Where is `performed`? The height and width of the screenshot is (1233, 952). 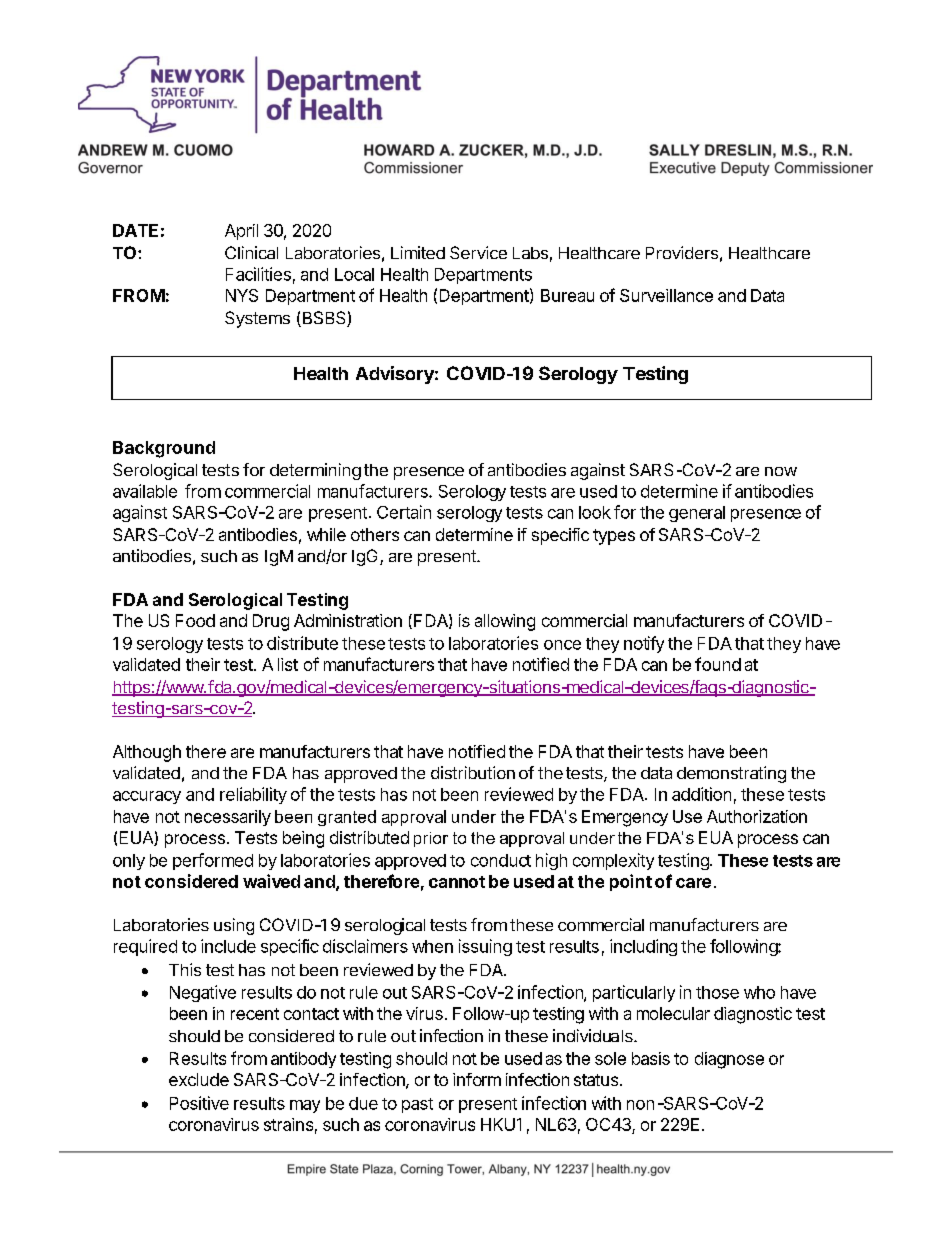
performed is located at coordinates (213, 861).
